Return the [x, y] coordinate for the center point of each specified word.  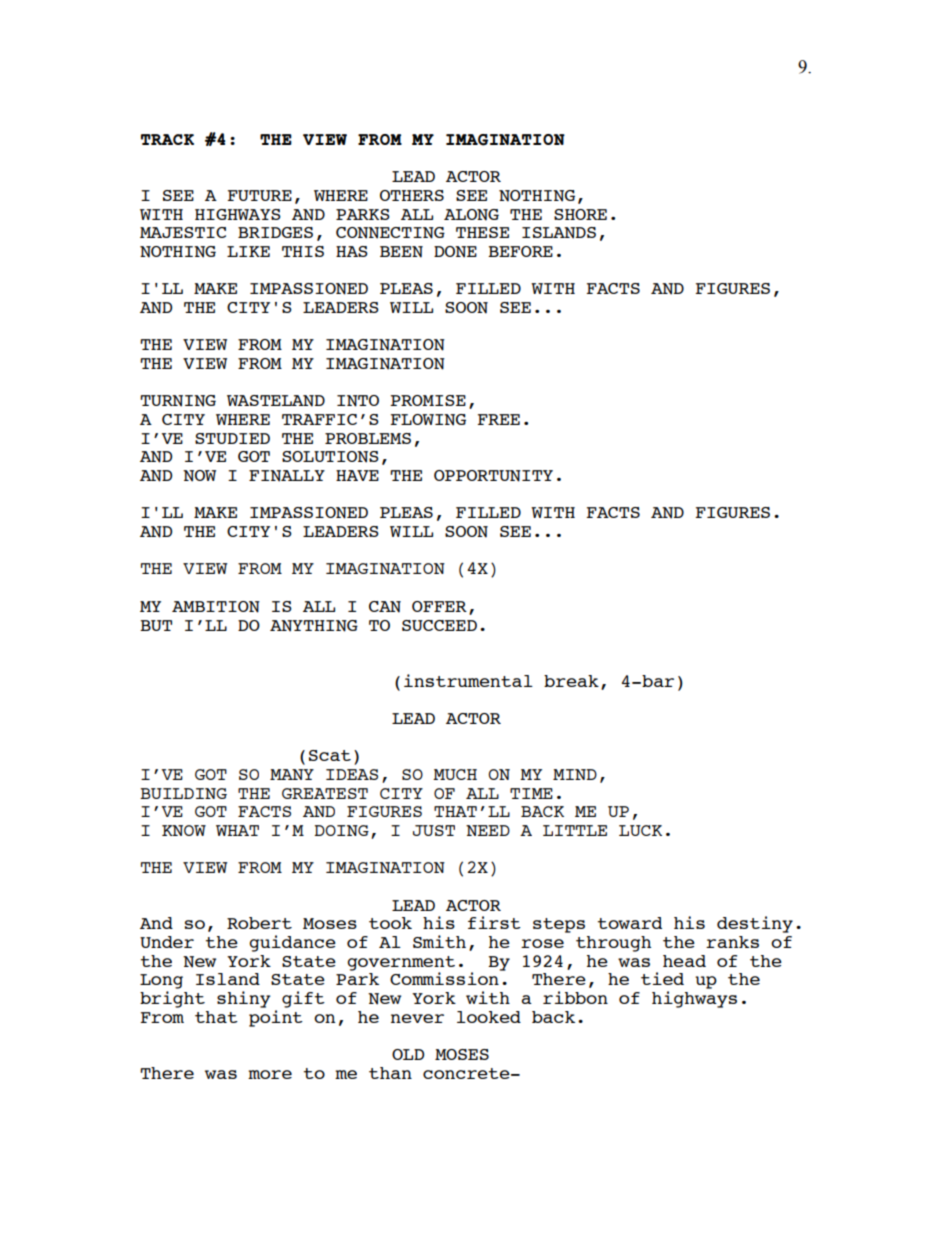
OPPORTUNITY [493, 476]
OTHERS [412, 195]
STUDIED [232, 438]
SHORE [580, 214]
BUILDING [183, 793]
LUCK [640, 830]
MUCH [455, 774]
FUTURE [259, 195]
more [270, 1074]
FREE [498, 419]
